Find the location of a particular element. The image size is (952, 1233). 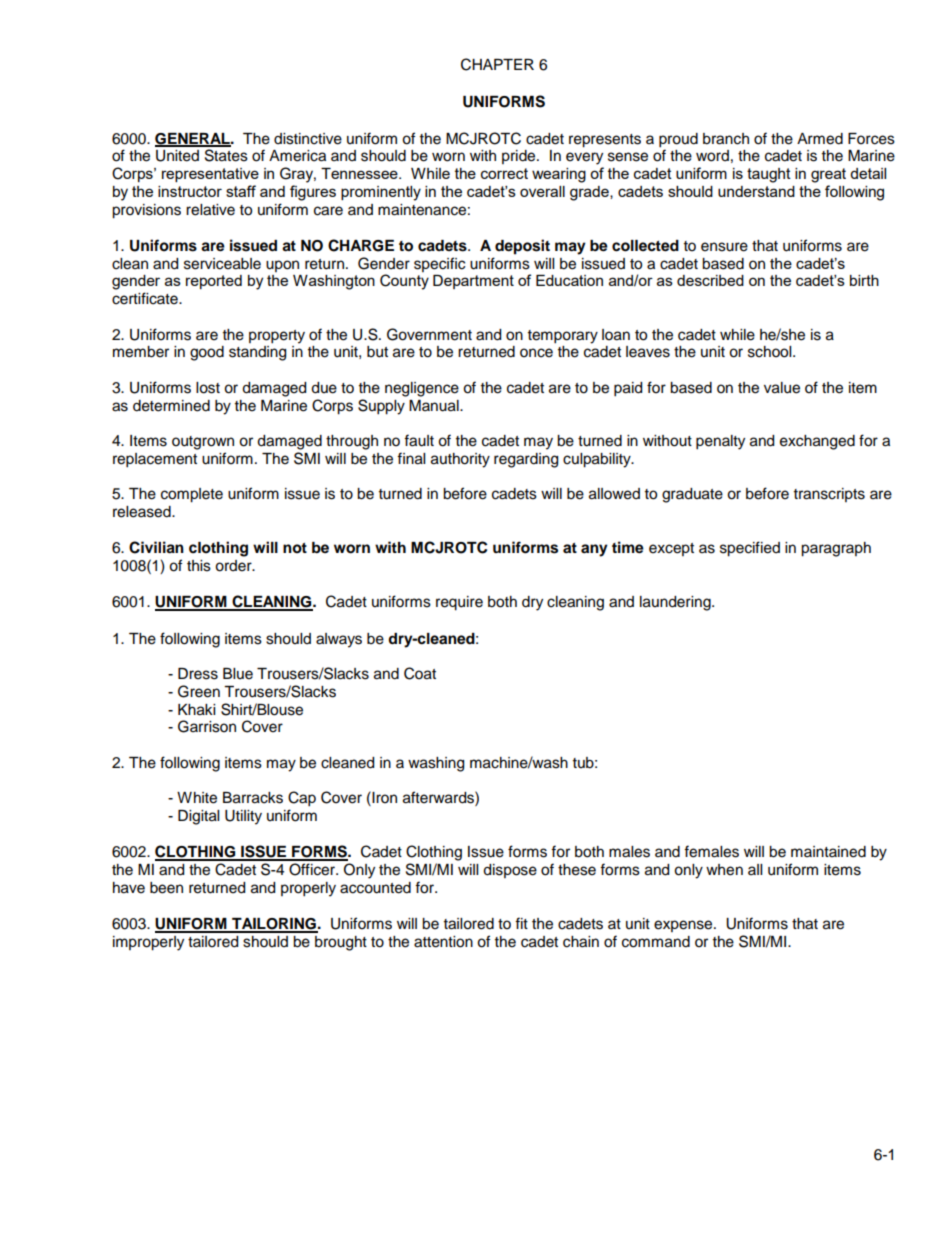

fit is located at coordinates (521, 923).
